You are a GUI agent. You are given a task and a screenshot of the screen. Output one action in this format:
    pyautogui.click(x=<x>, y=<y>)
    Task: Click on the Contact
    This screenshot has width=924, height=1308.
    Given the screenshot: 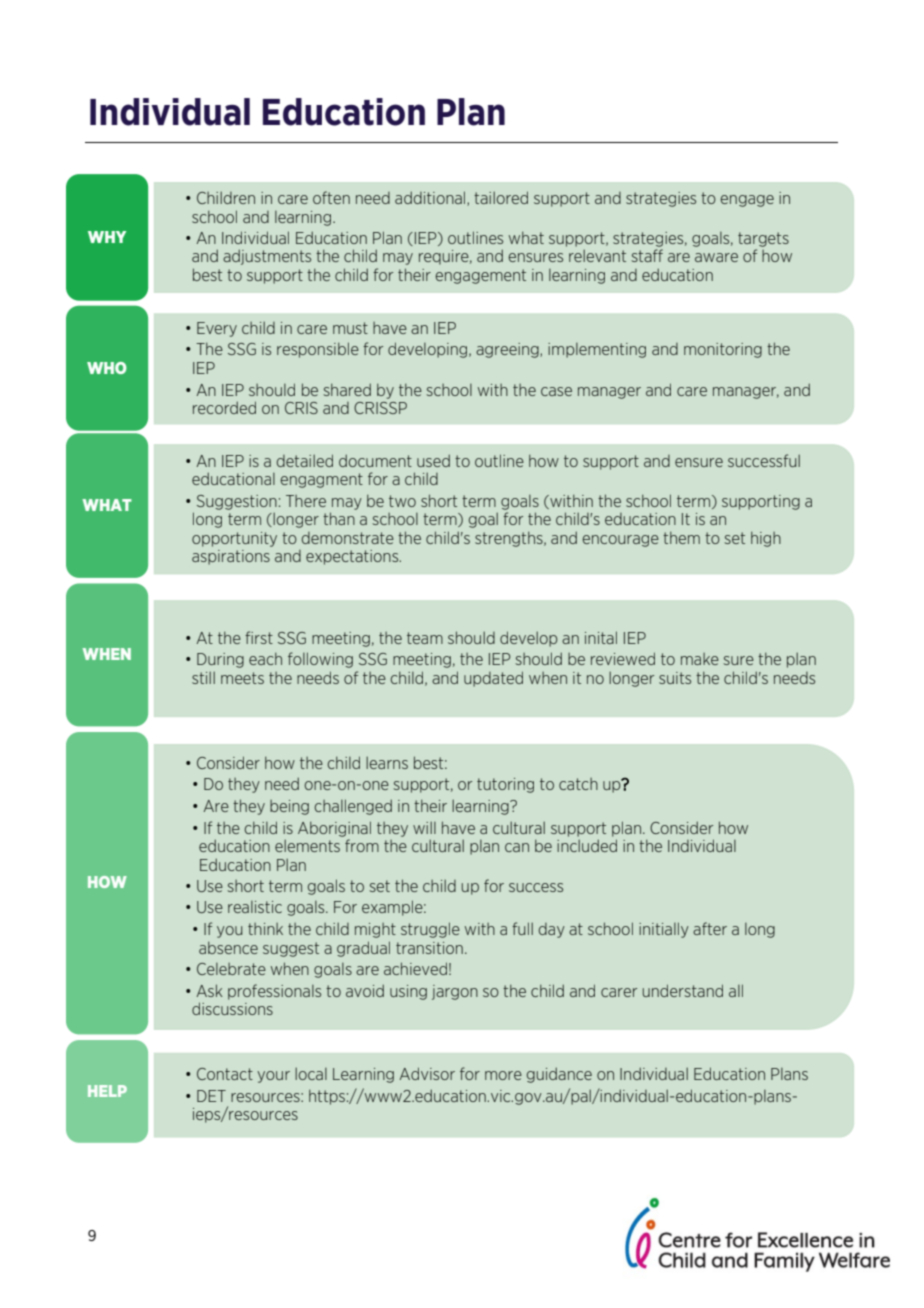 What is the action you would take?
    pyautogui.click(x=225, y=1074)
